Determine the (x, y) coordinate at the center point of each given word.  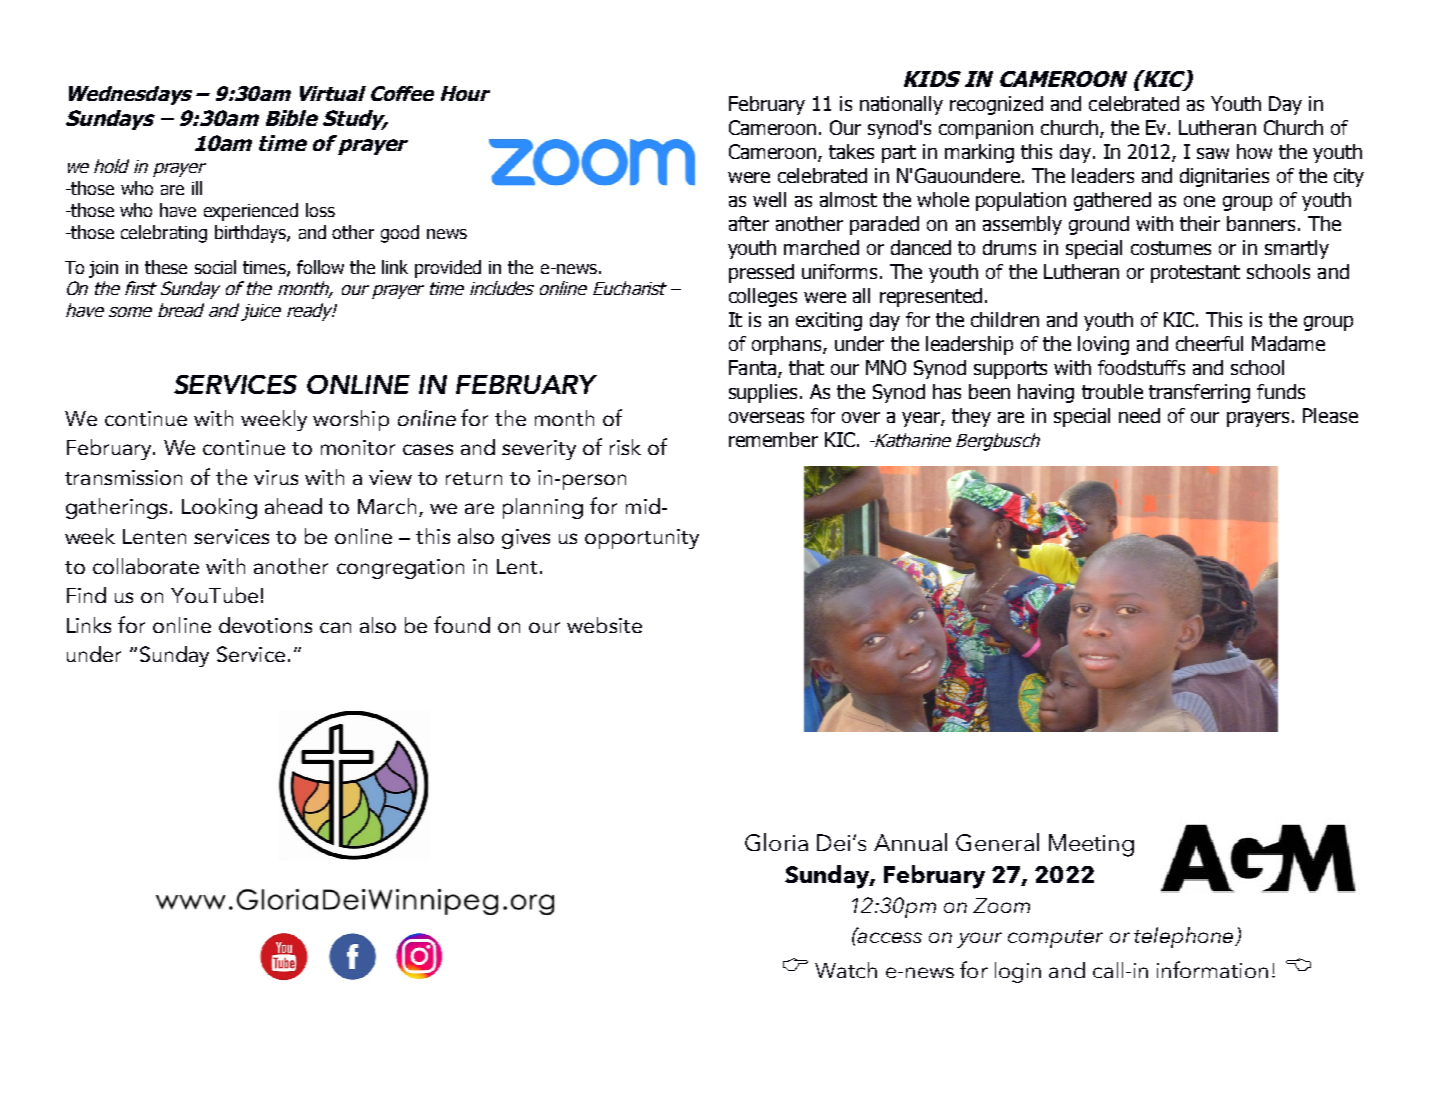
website (604, 625)
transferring (1199, 393)
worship (351, 420)
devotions (265, 625)
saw (1213, 153)
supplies (763, 393)
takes (851, 151)
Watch (846, 970)
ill (197, 188)
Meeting (1091, 845)
